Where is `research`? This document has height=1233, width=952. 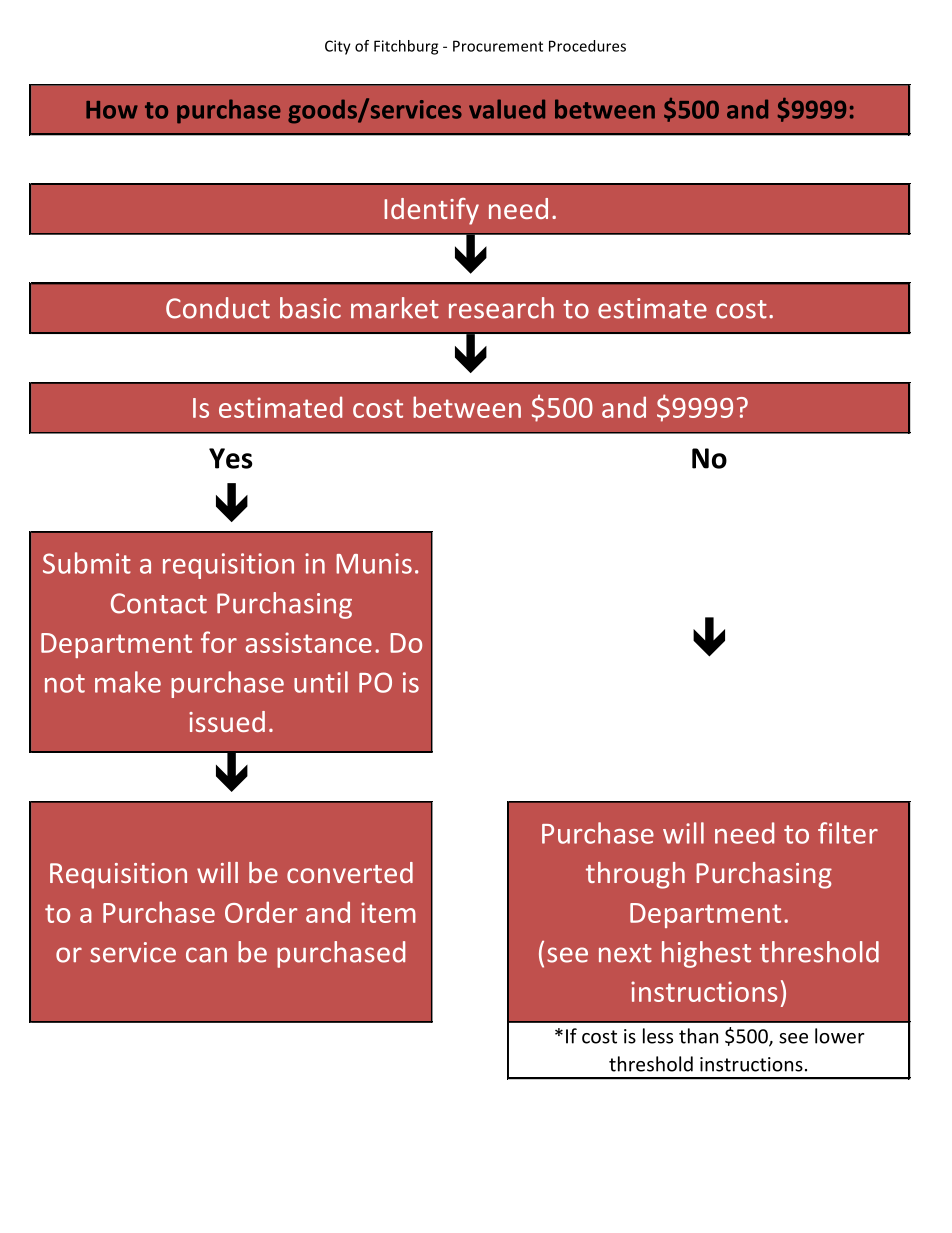
research is located at coordinates (501, 308).
